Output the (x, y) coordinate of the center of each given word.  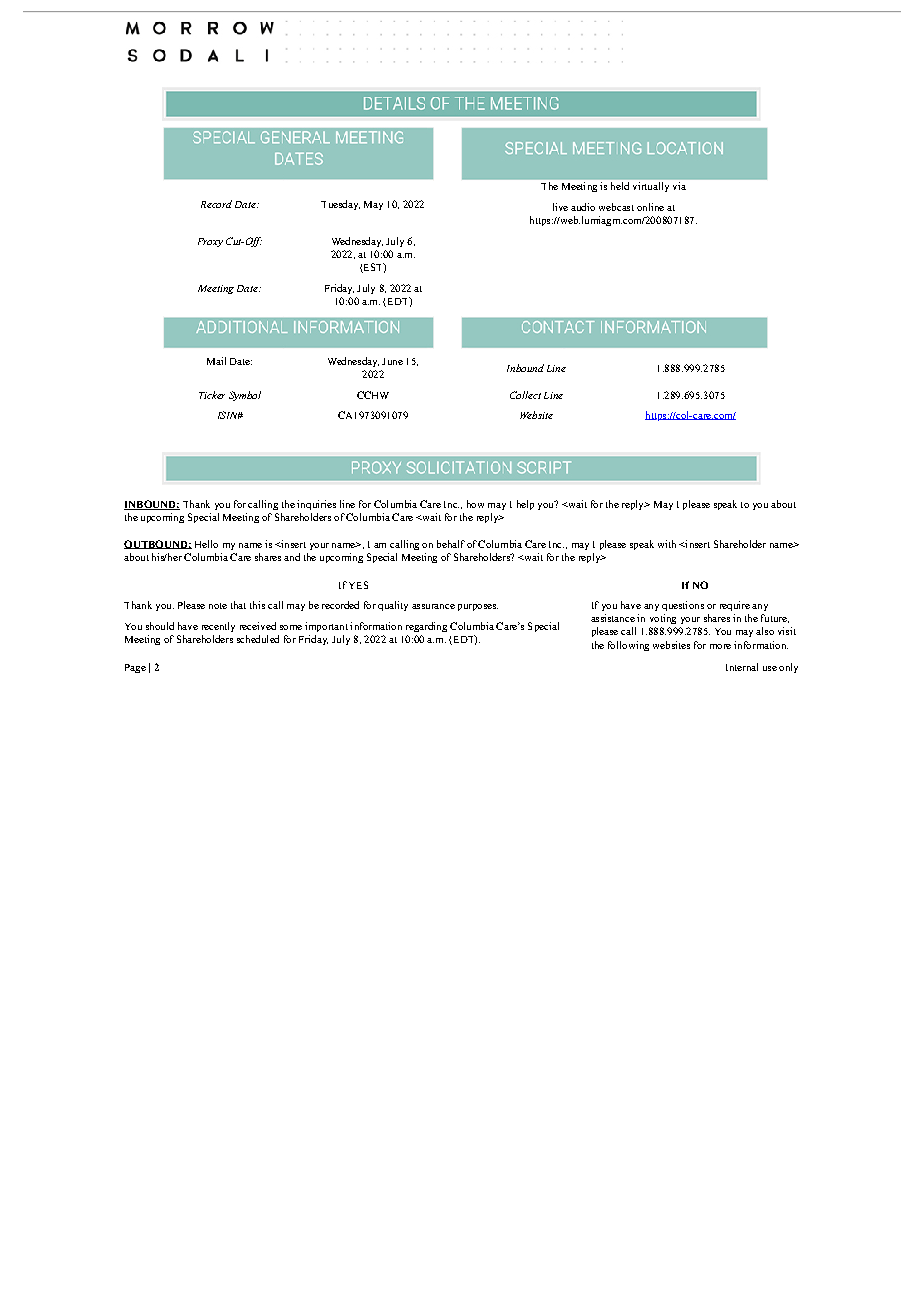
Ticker (212, 395)
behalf (451, 544)
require (735, 606)
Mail (216, 361)
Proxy (210, 242)
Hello (206, 544)
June (392, 361)
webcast (616, 207)
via (679, 186)
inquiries (316, 505)
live (560, 207)
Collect (525, 395)
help (525, 505)
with (667, 544)
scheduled (258, 639)
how (475, 504)
